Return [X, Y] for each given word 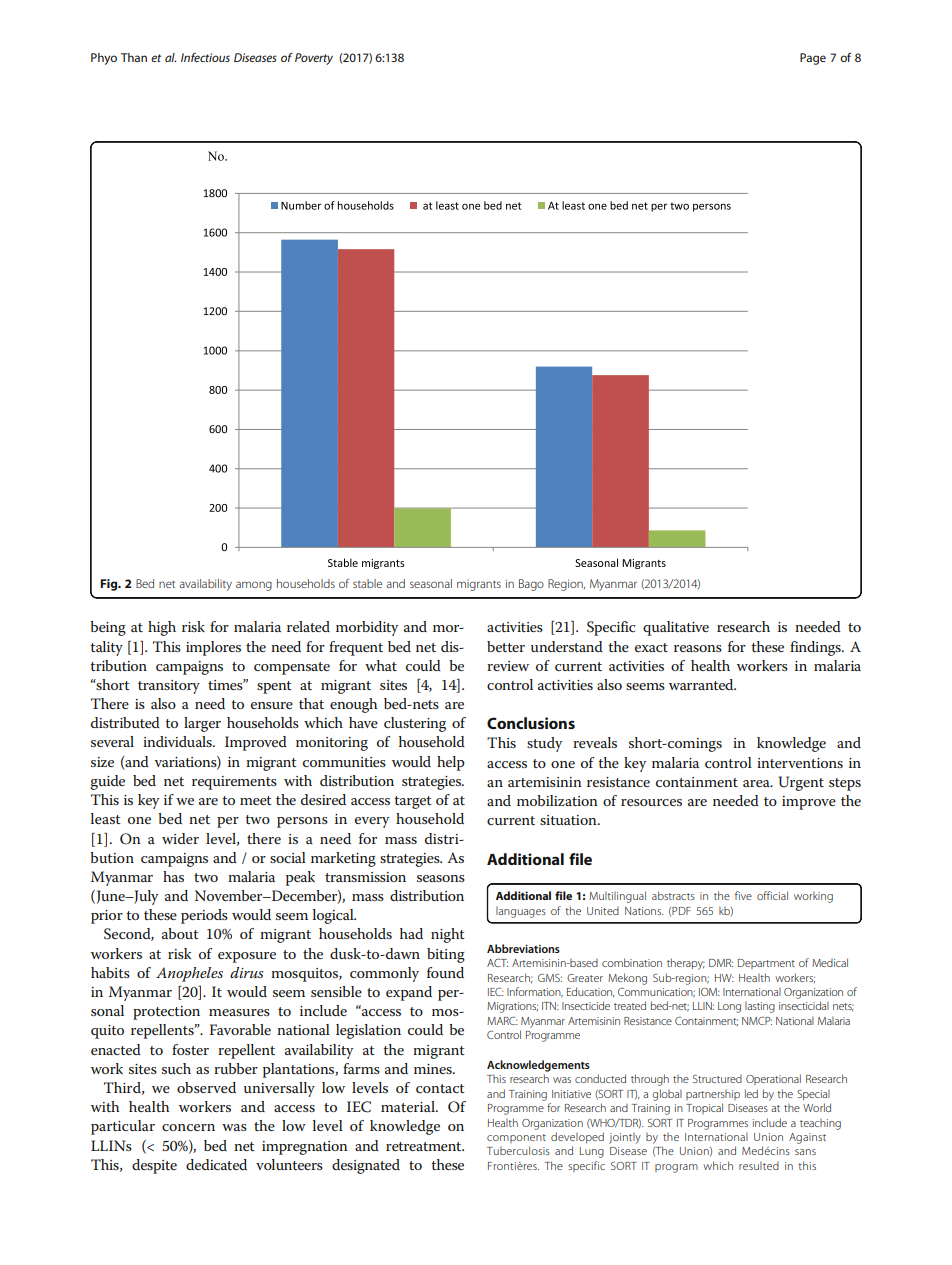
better [506, 646]
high [162, 628]
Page [813, 59]
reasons [698, 648]
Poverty [314, 59]
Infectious [205, 57]
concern [188, 1127]
